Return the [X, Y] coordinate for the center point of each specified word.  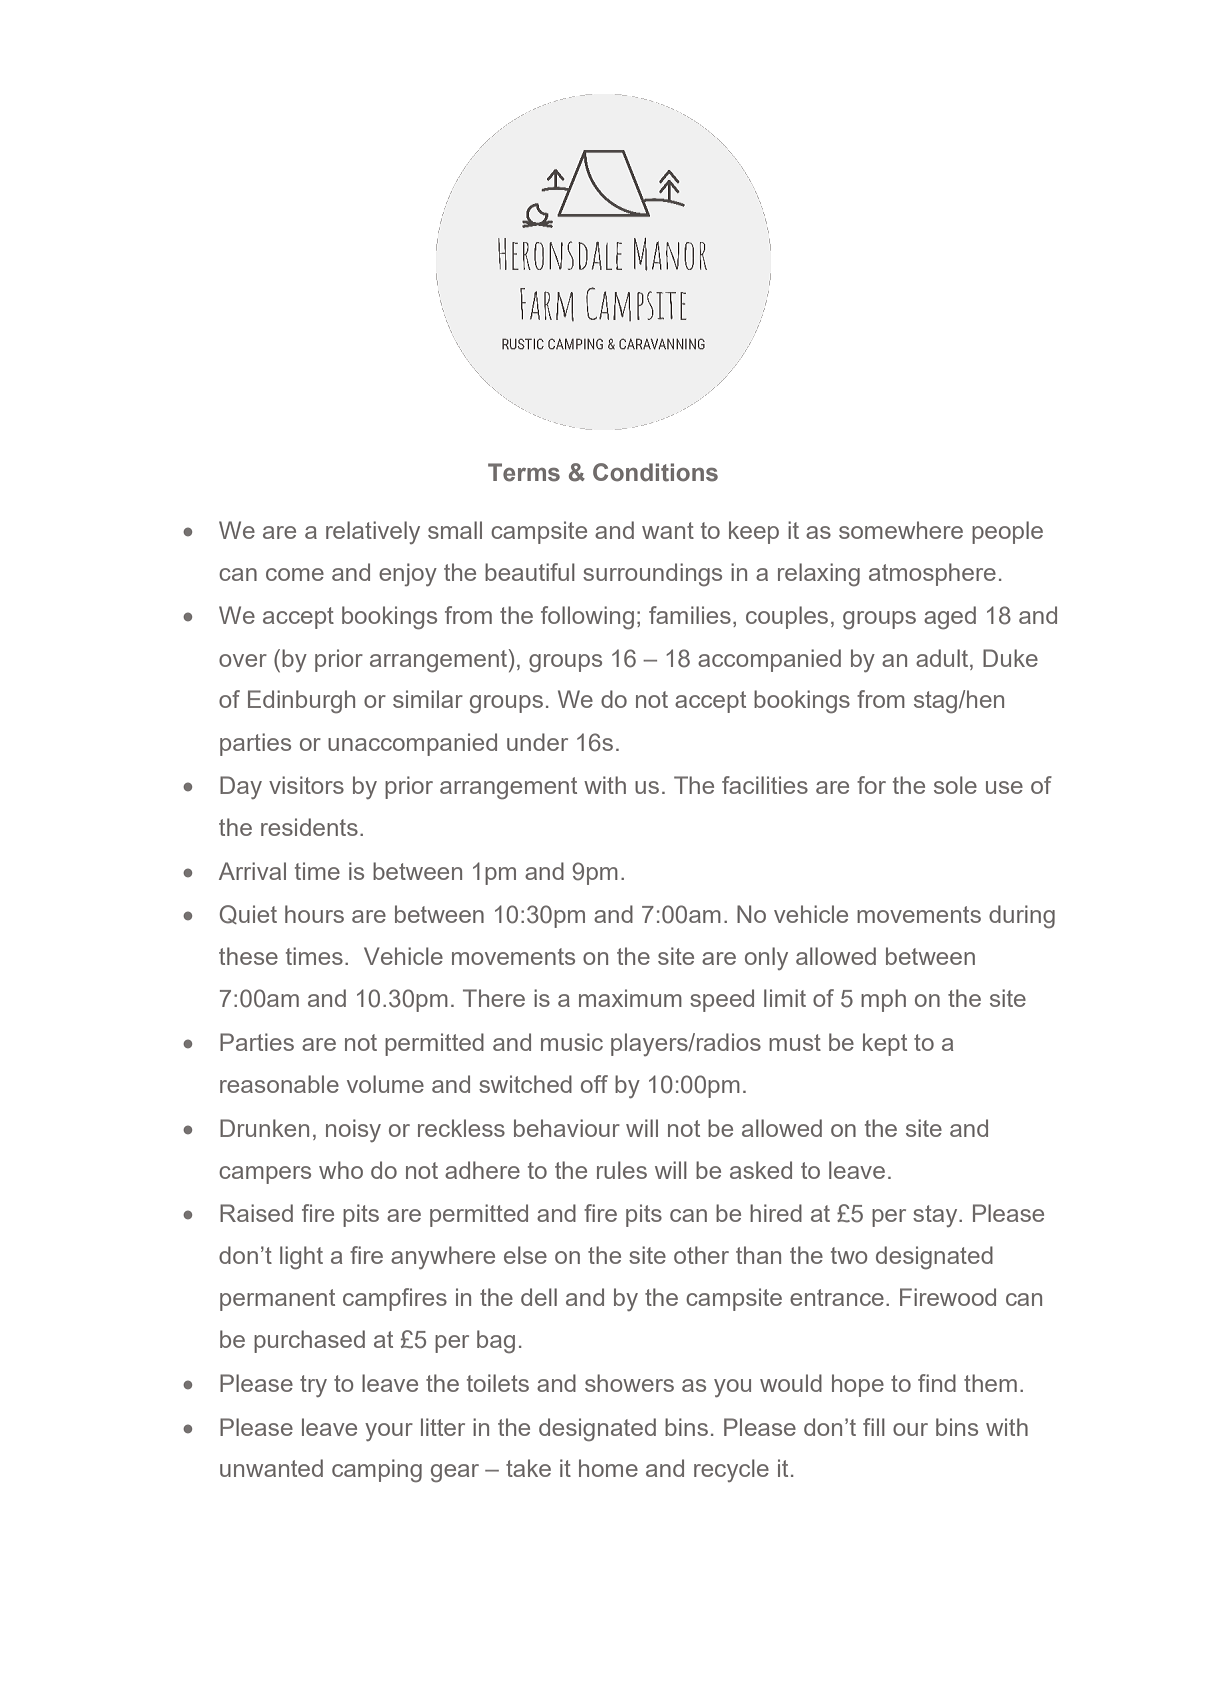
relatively [373, 532]
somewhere [901, 530]
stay [936, 1216]
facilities [765, 785]
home [608, 1468]
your [389, 1432]
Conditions [655, 472]
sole [955, 785]
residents [309, 827]
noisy [353, 1130]
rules [622, 1170]
